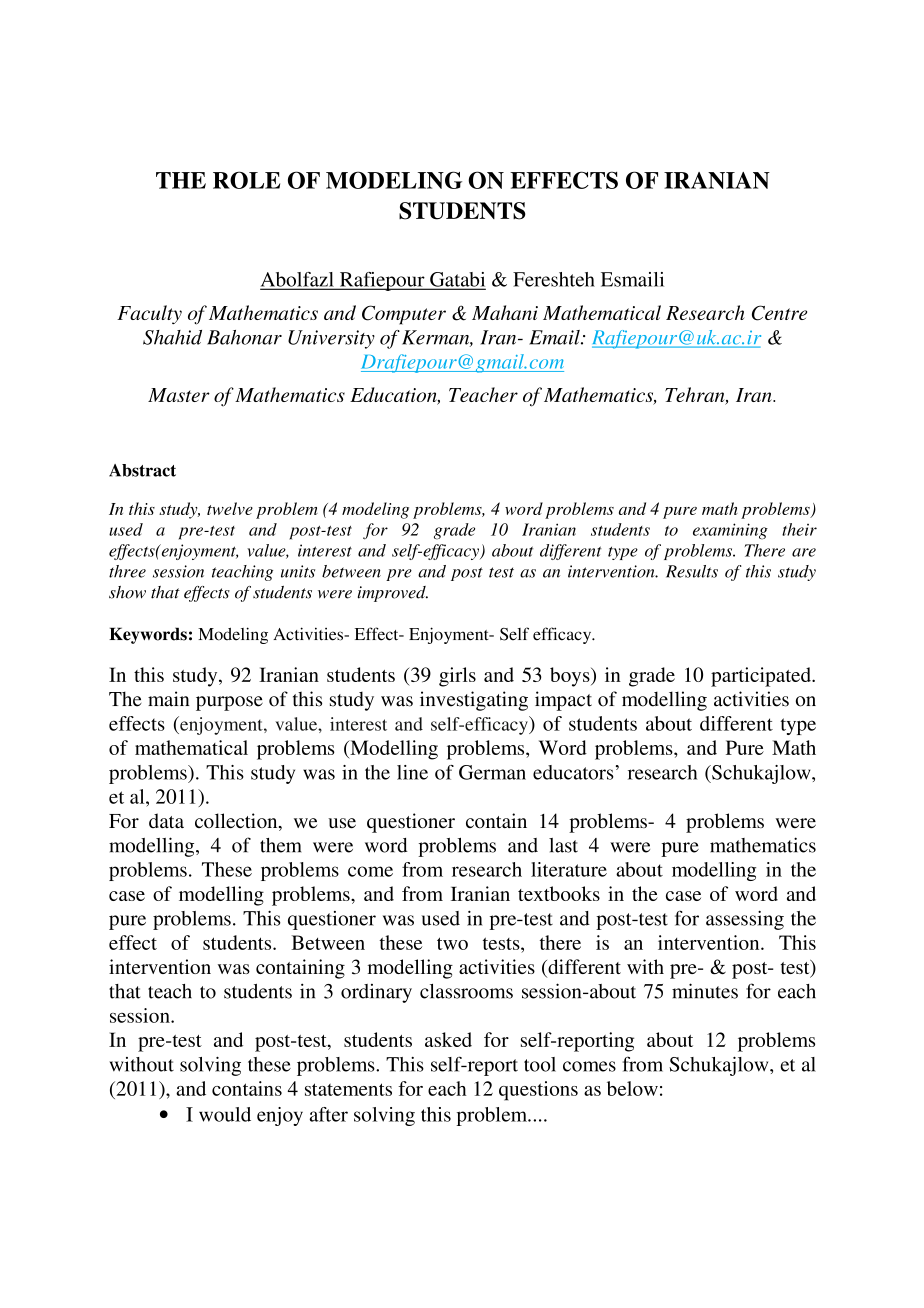 Image resolution: width=924 pixels, height=1308 pixels. I want to click on Computer, so click(404, 315).
